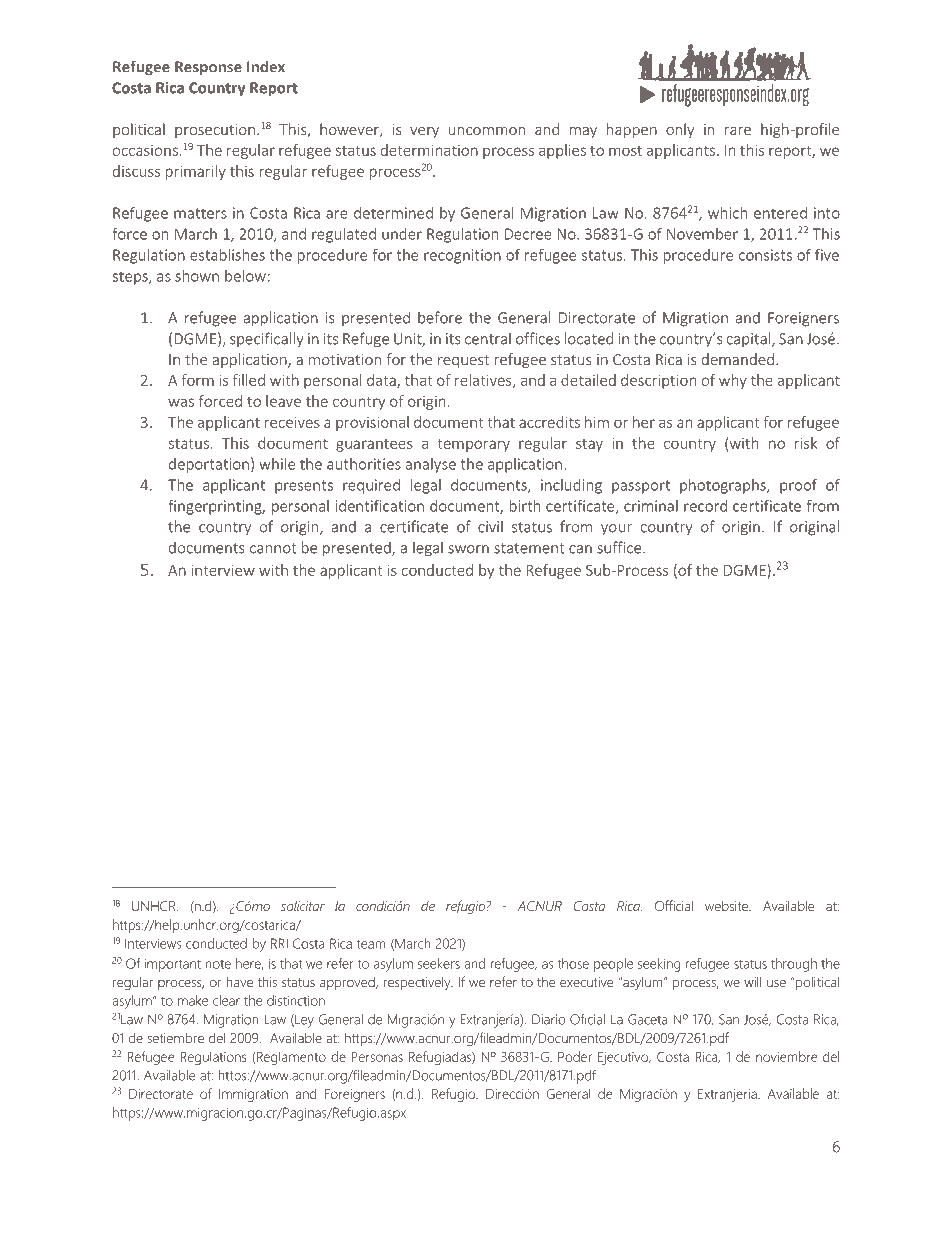 The width and height of the screenshot is (952, 1233). I want to click on Diario, so click(548, 1019).
